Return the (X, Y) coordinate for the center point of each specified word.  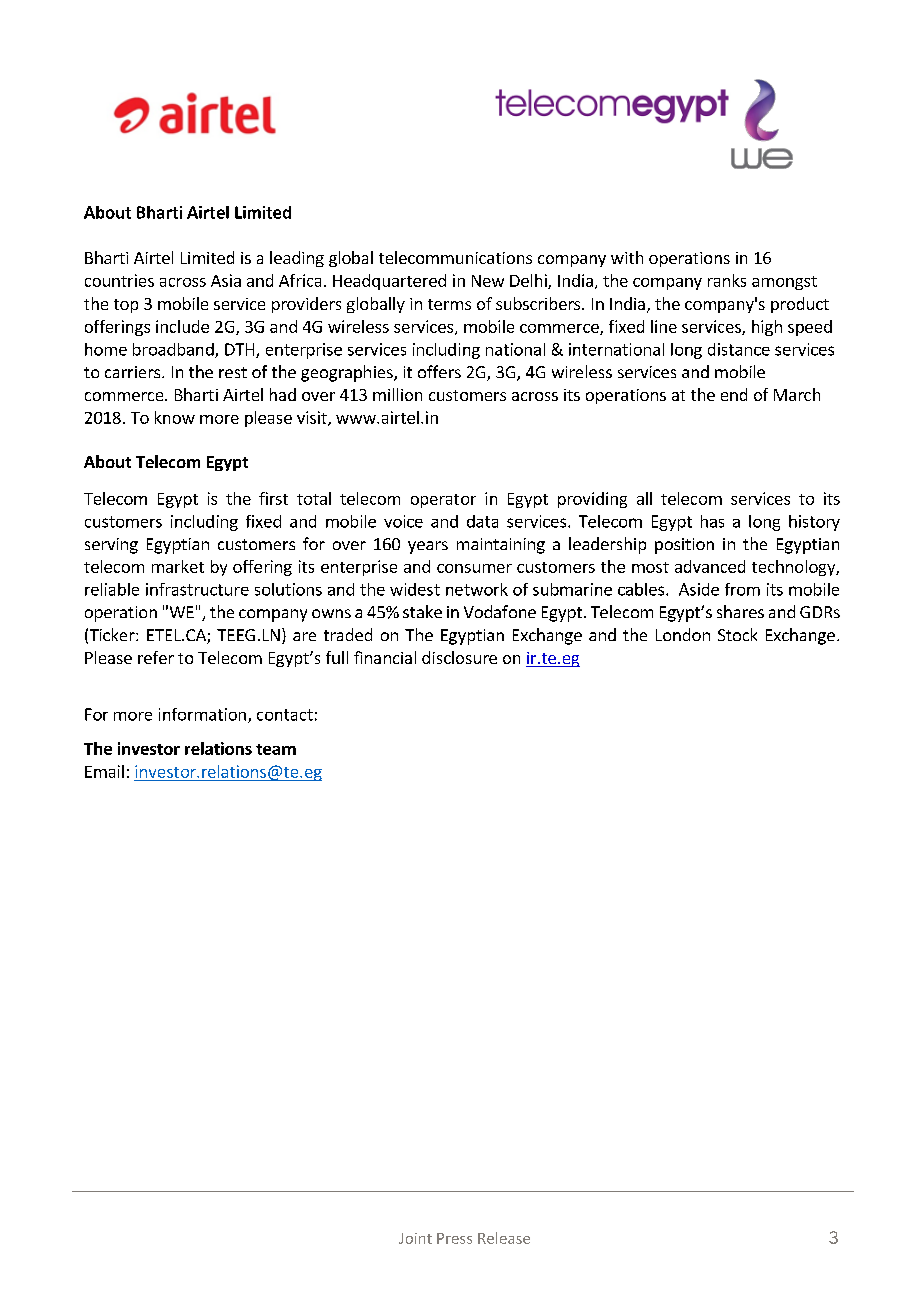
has (712, 521)
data (482, 521)
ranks (727, 280)
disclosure (459, 657)
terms (449, 304)
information (202, 714)
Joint (415, 1238)
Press (454, 1238)
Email (104, 771)
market (178, 566)
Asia (226, 280)
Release (504, 1238)
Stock (737, 634)
